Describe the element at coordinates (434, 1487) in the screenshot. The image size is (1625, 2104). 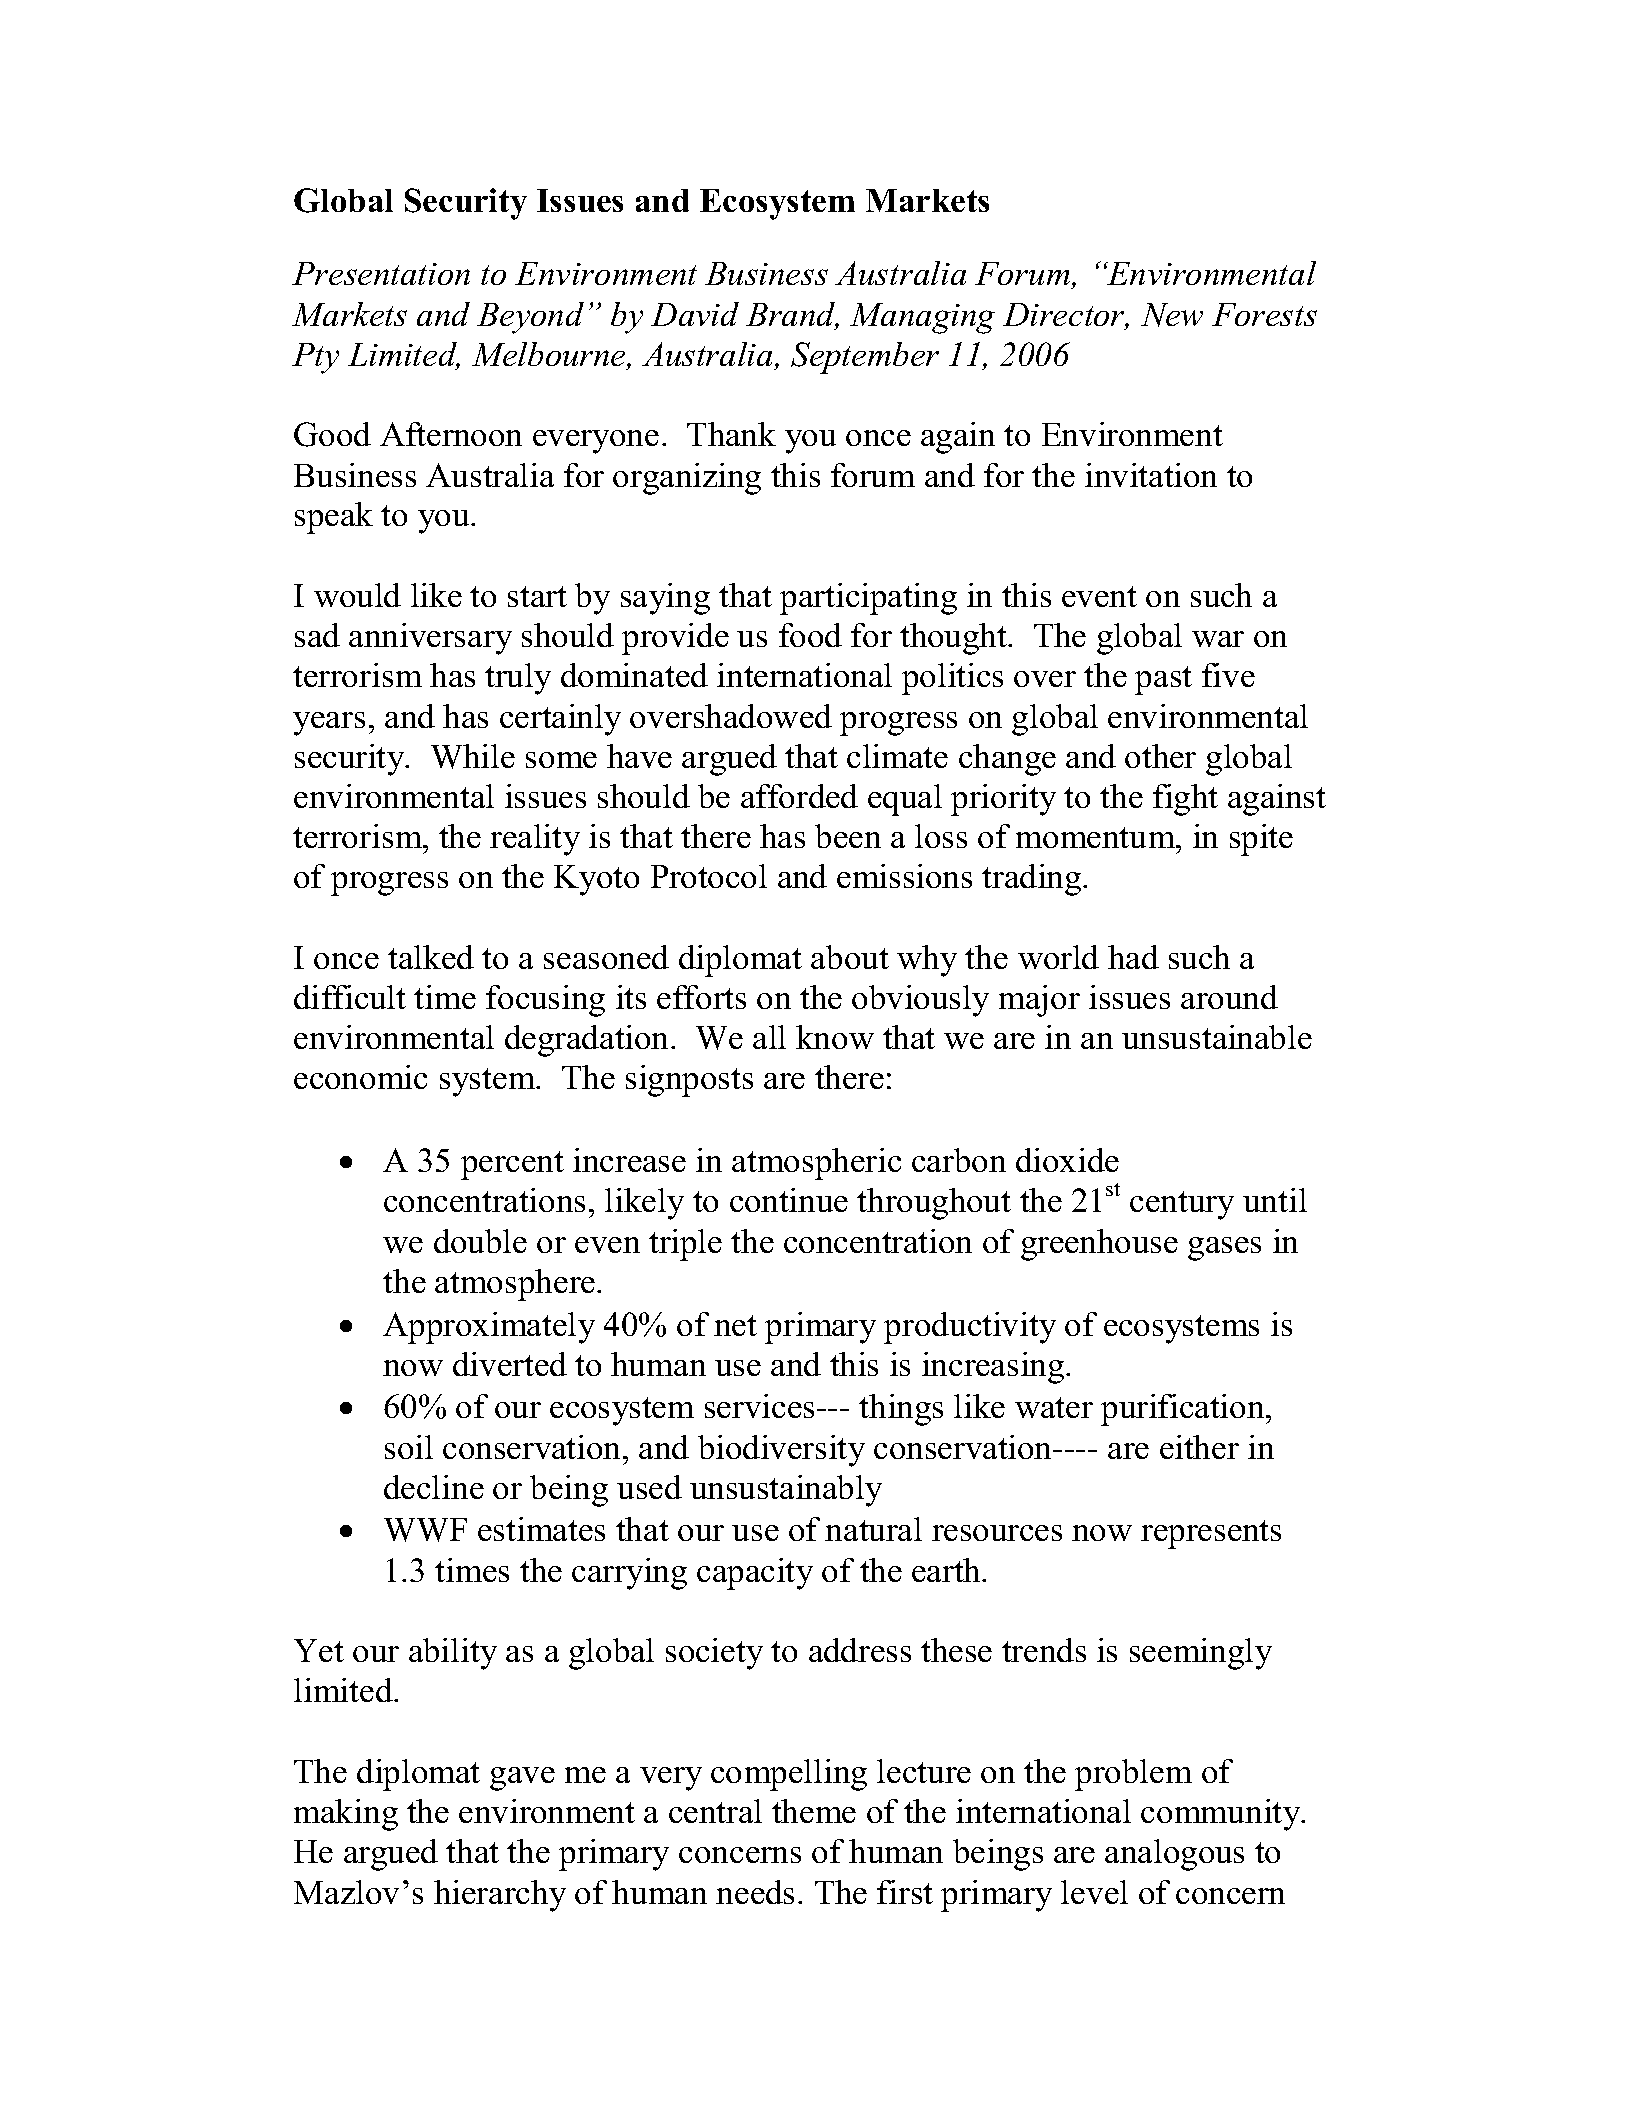
I see `decline` at that location.
